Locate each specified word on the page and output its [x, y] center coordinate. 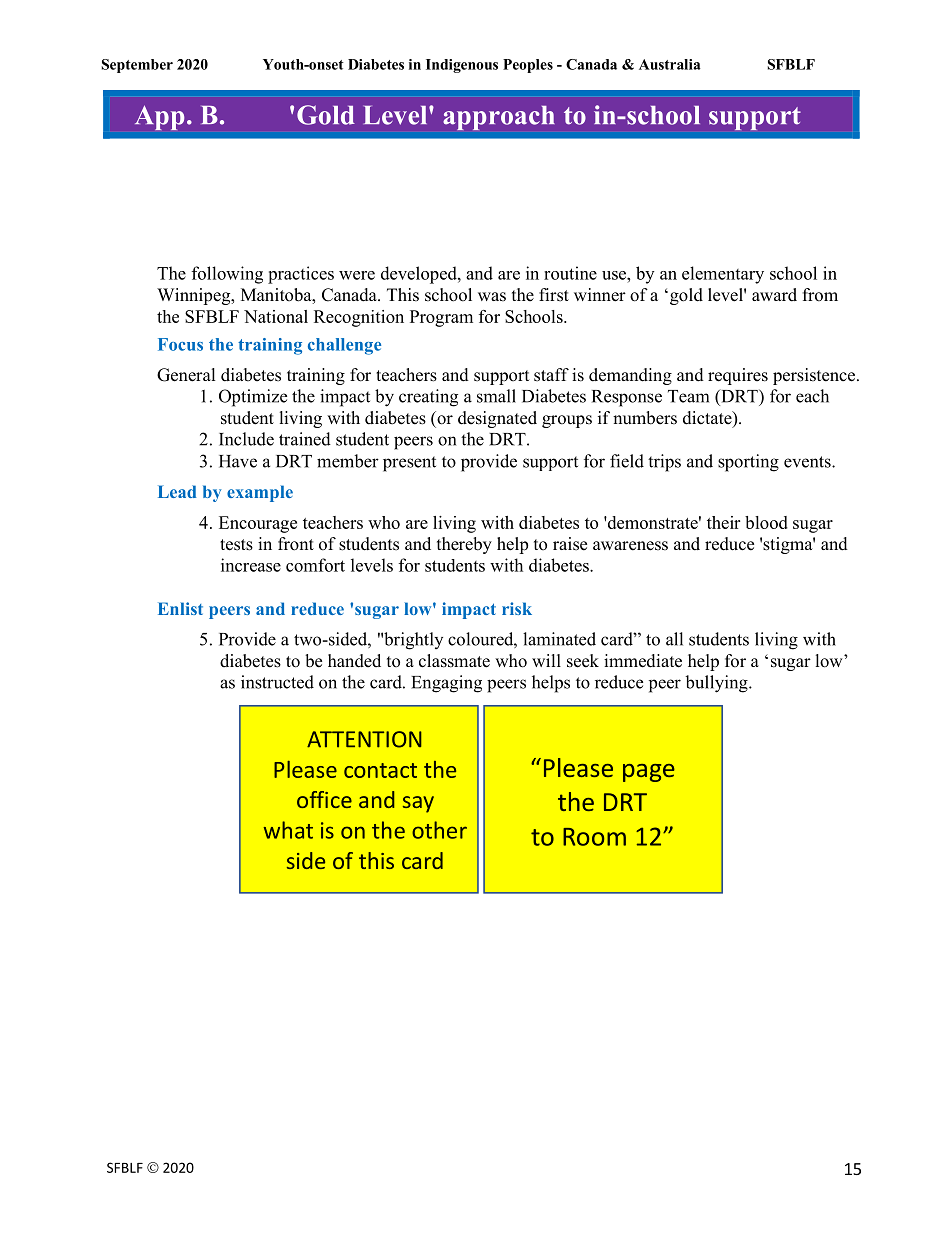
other [439, 830]
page [649, 773]
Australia [670, 64]
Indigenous [462, 66]
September [137, 66]
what [288, 830]
